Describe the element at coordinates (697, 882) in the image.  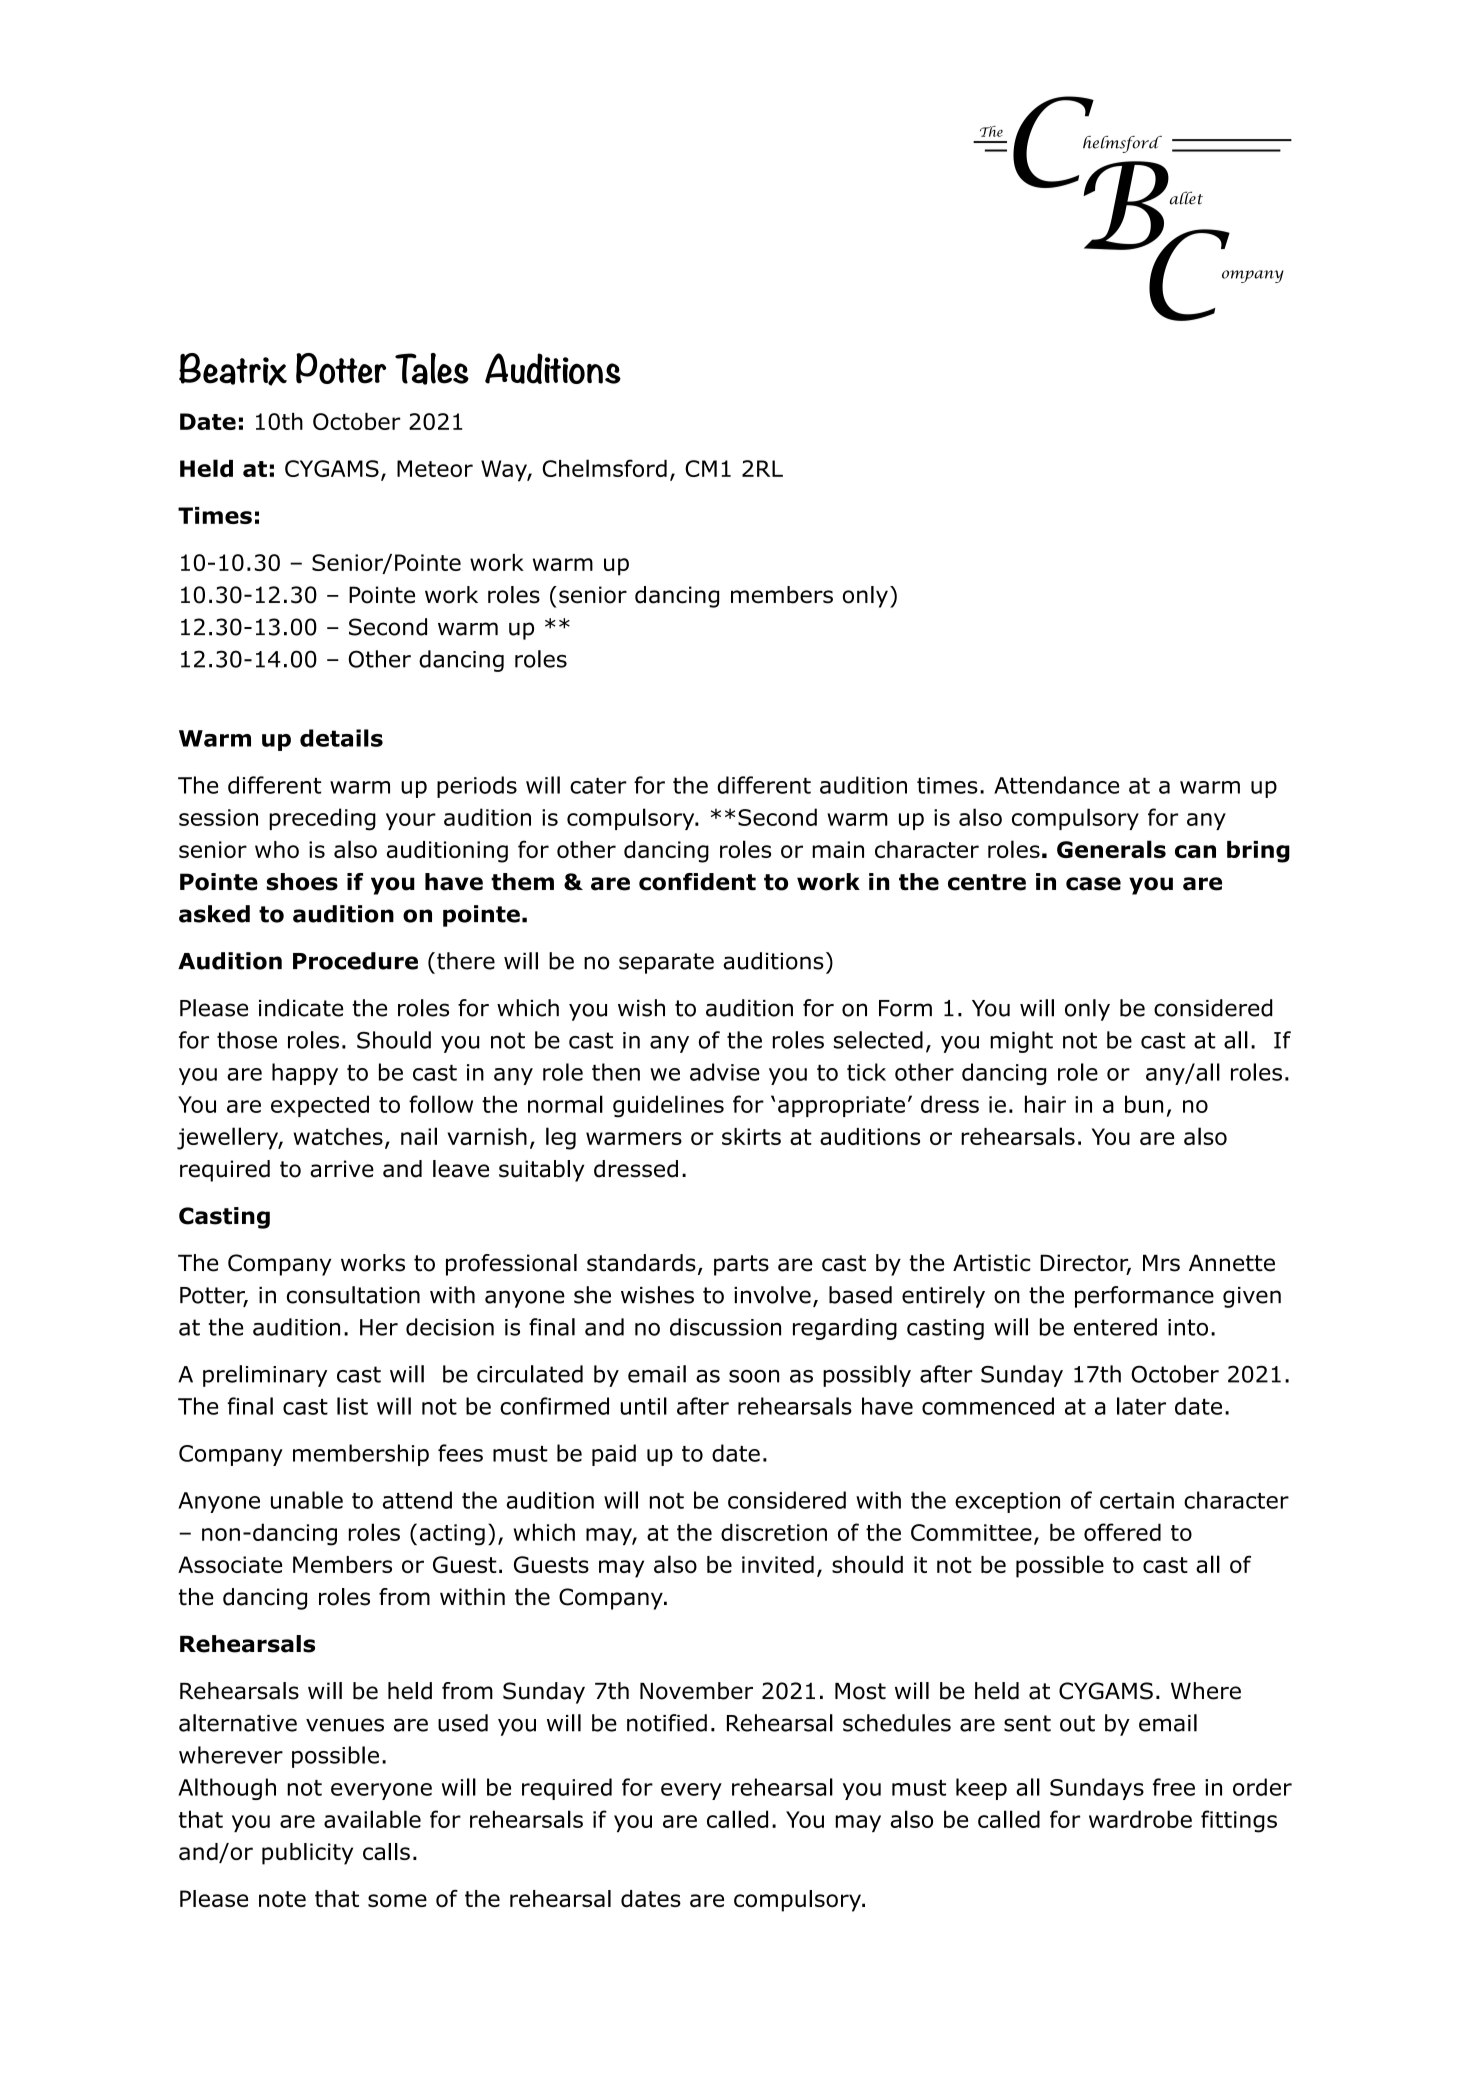
I see `confident` at that location.
